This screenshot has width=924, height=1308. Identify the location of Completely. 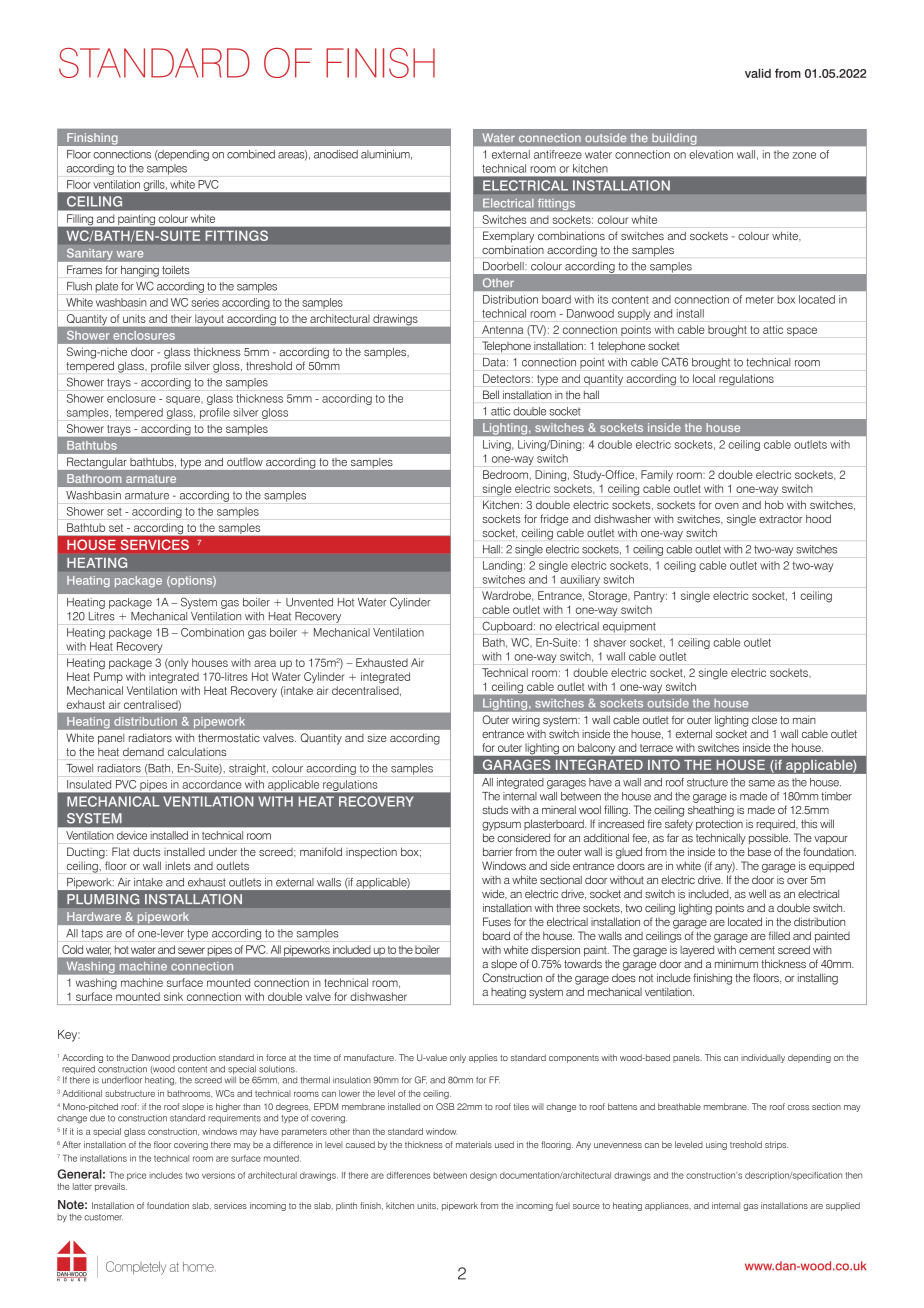
(136, 1268).
